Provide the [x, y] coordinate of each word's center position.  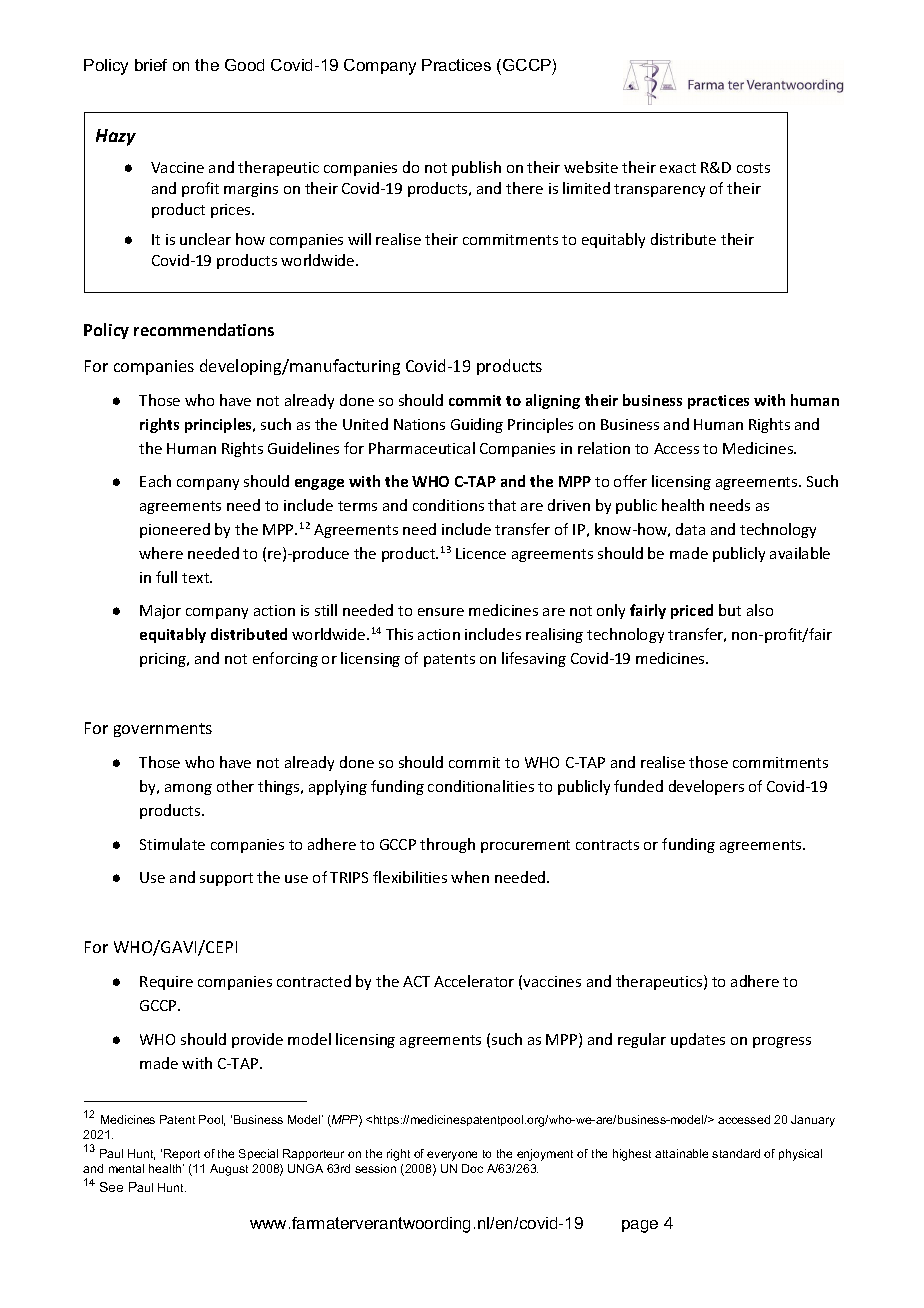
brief [151, 65]
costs [753, 168]
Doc [472, 1168]
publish [476, 168]
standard [736, 1153]
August [229, 1170]
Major [160, 612]
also [760, 610]
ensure [441, 612]
